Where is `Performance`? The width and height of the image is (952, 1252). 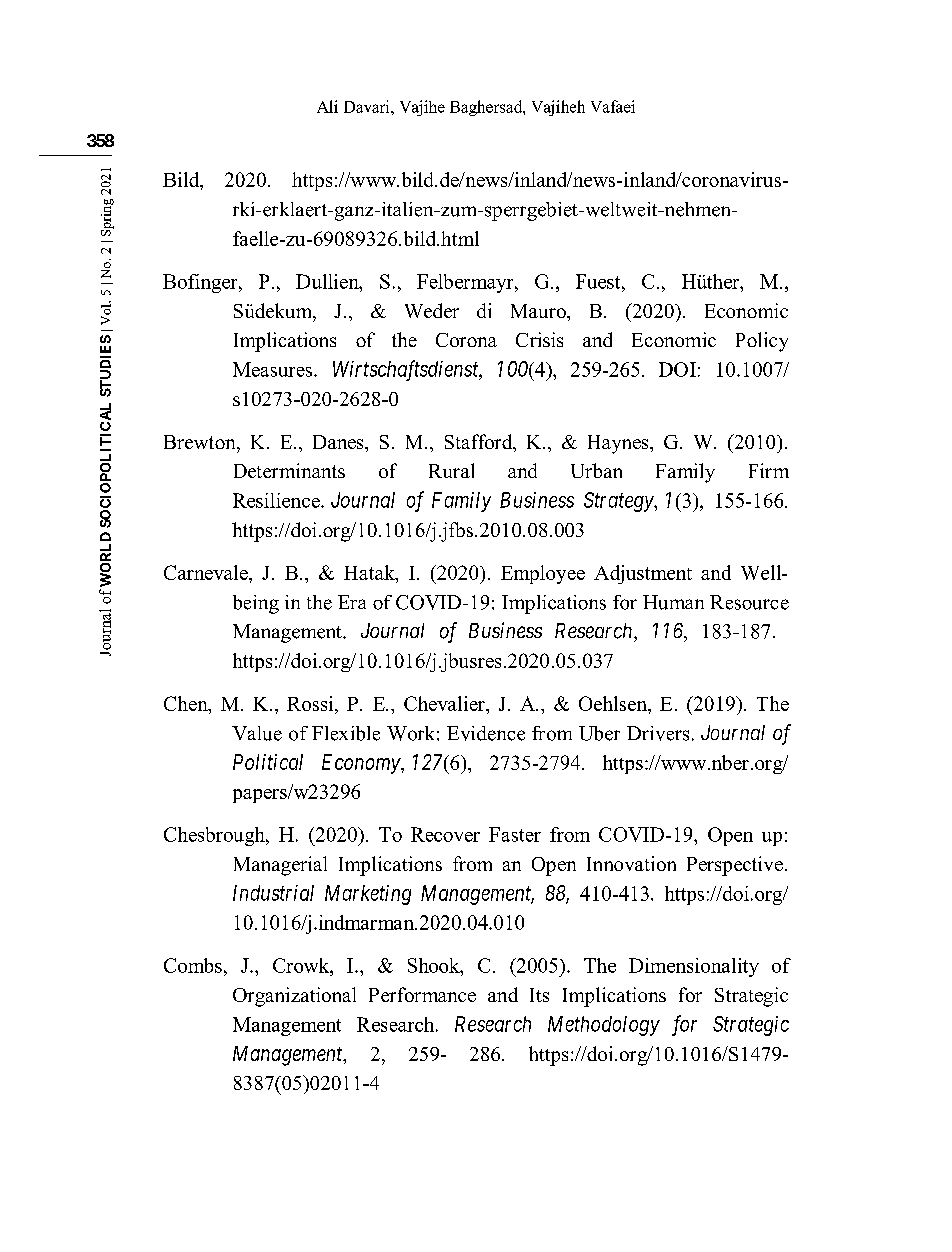 Performance is located at coordinates (422, 994).
